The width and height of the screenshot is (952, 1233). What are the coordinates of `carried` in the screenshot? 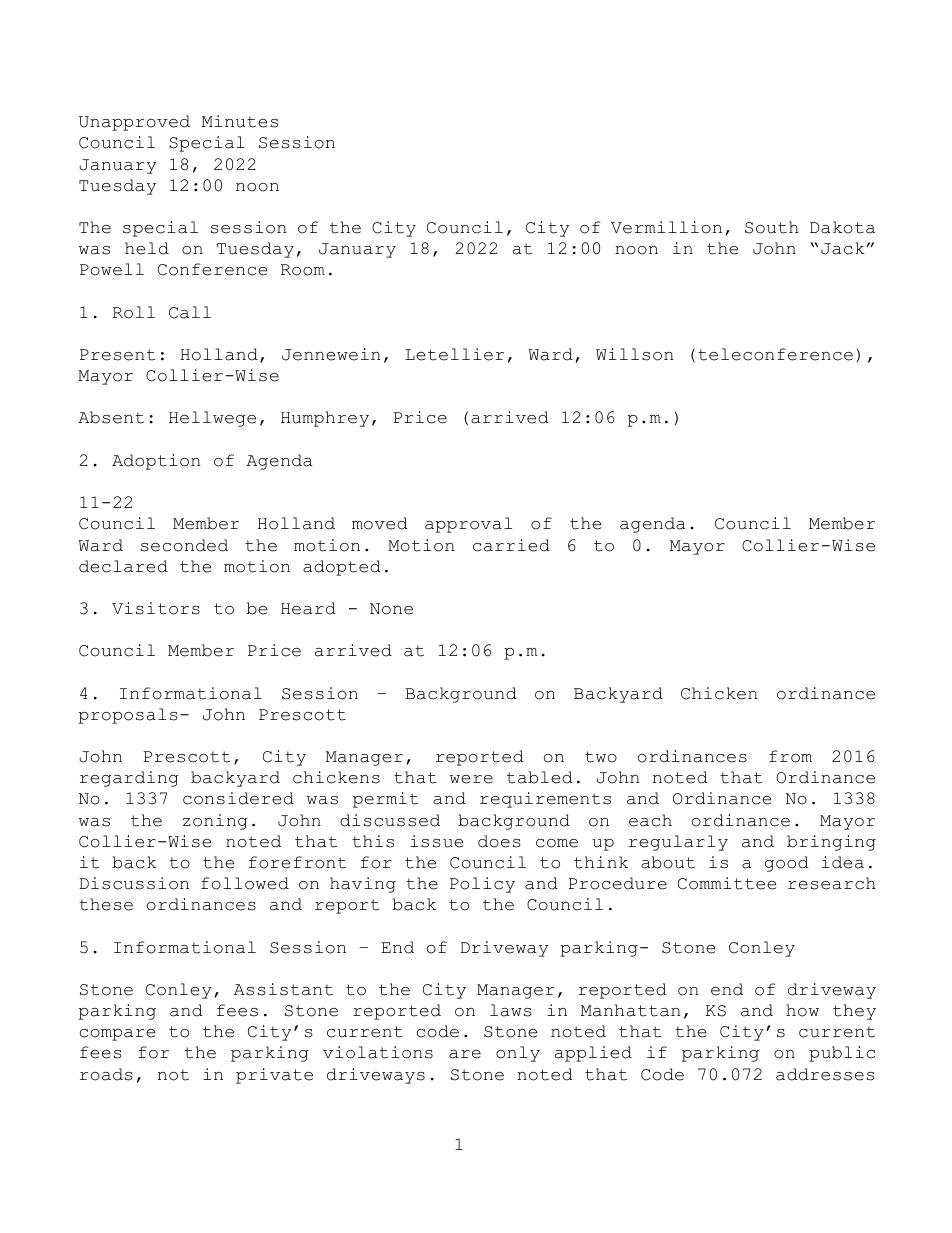 It's located at (511, 545).
